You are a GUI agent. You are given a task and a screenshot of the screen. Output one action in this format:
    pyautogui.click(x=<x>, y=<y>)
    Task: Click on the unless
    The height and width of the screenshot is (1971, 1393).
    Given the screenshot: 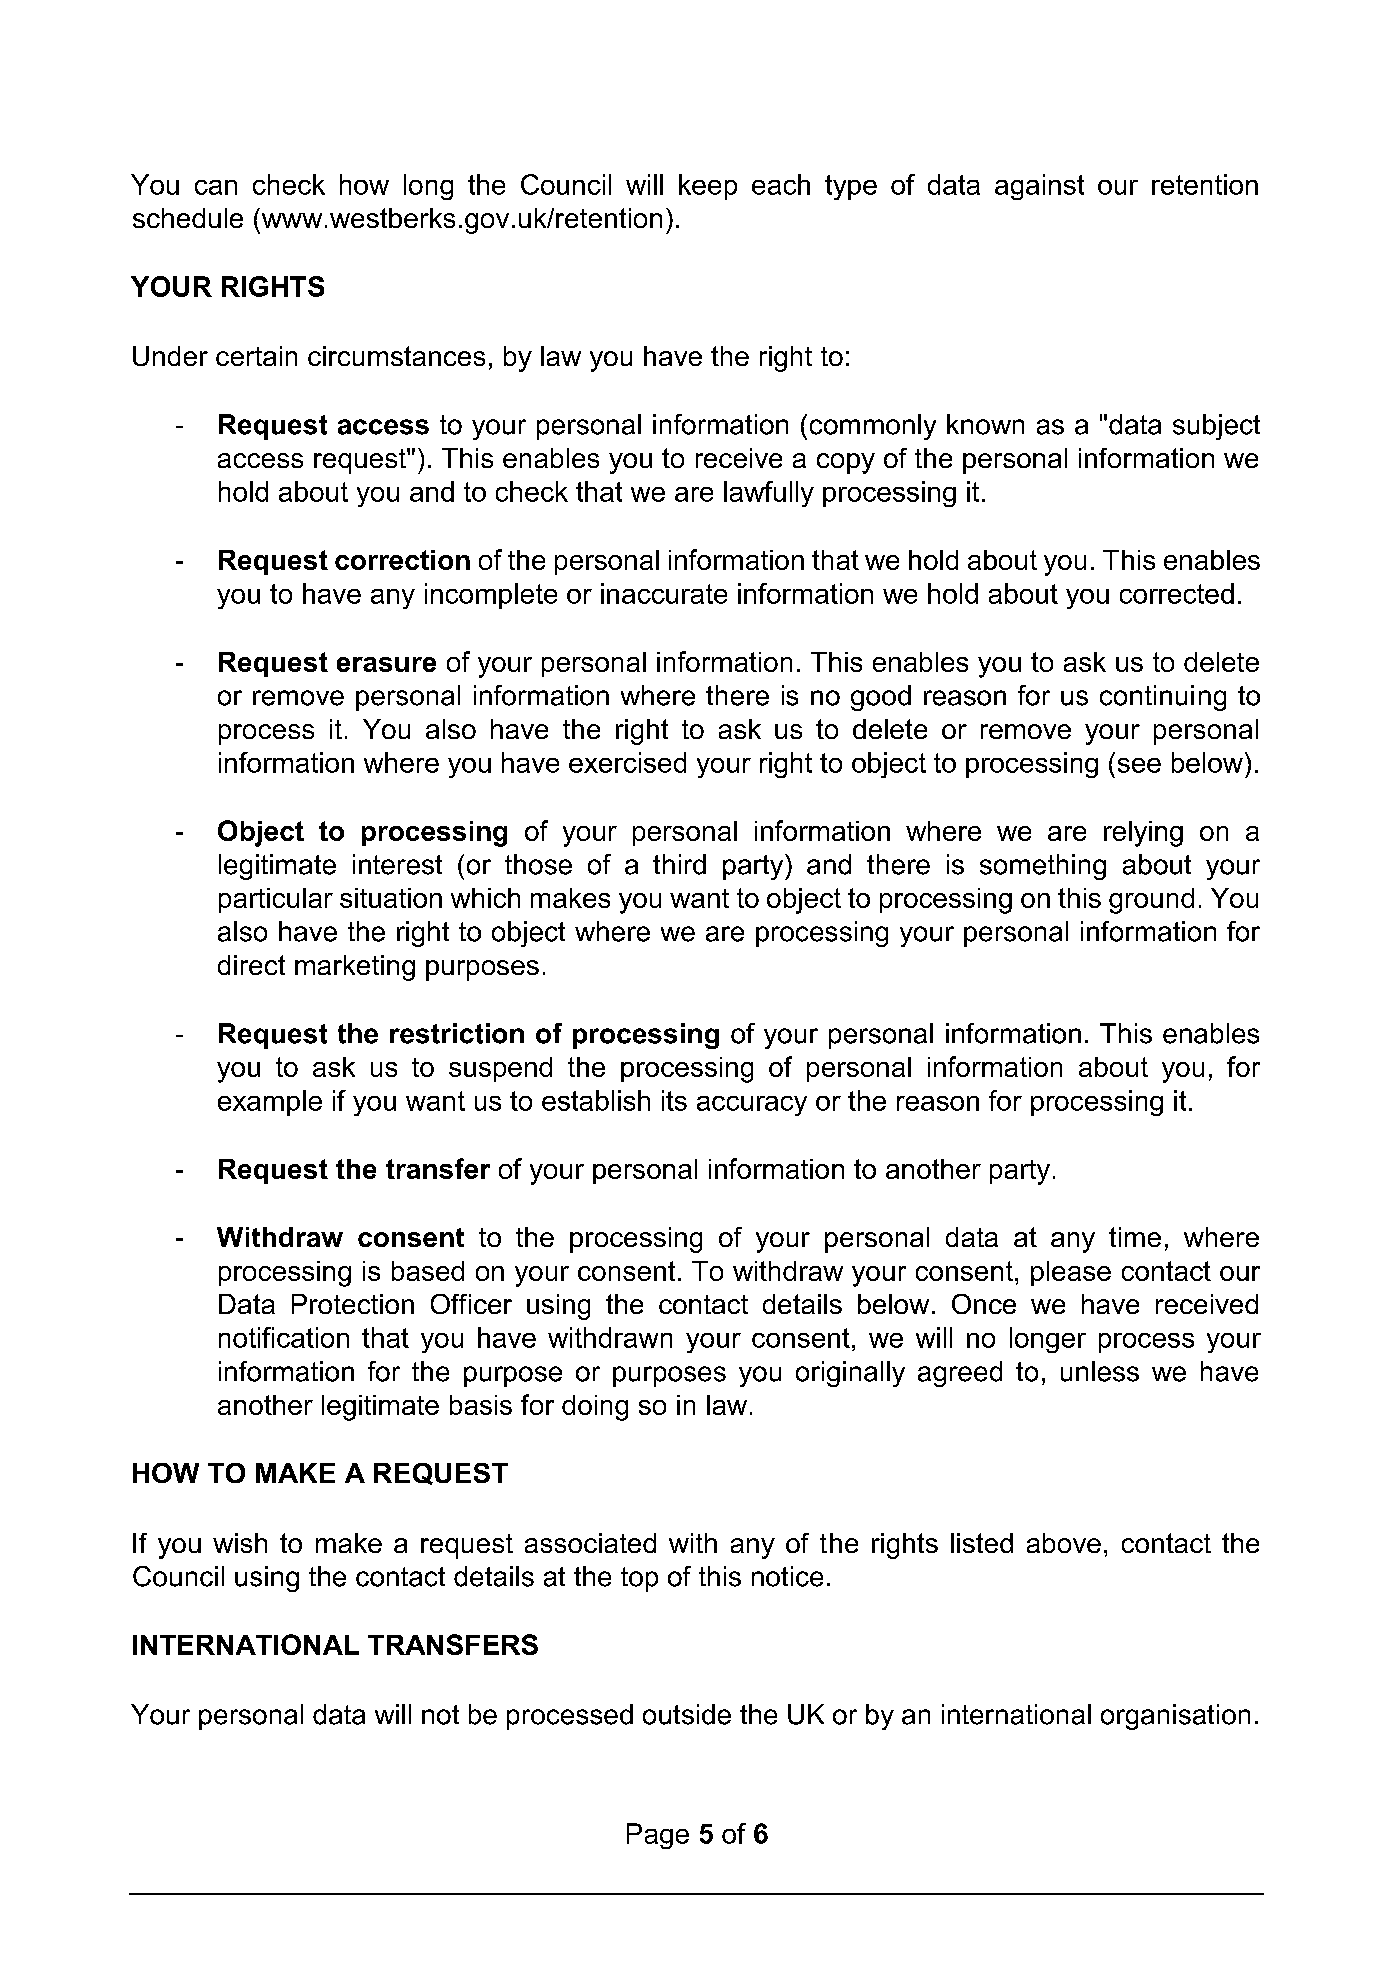 What is the action you would take?
    pyautogui.click(x=1100, y=1371)
